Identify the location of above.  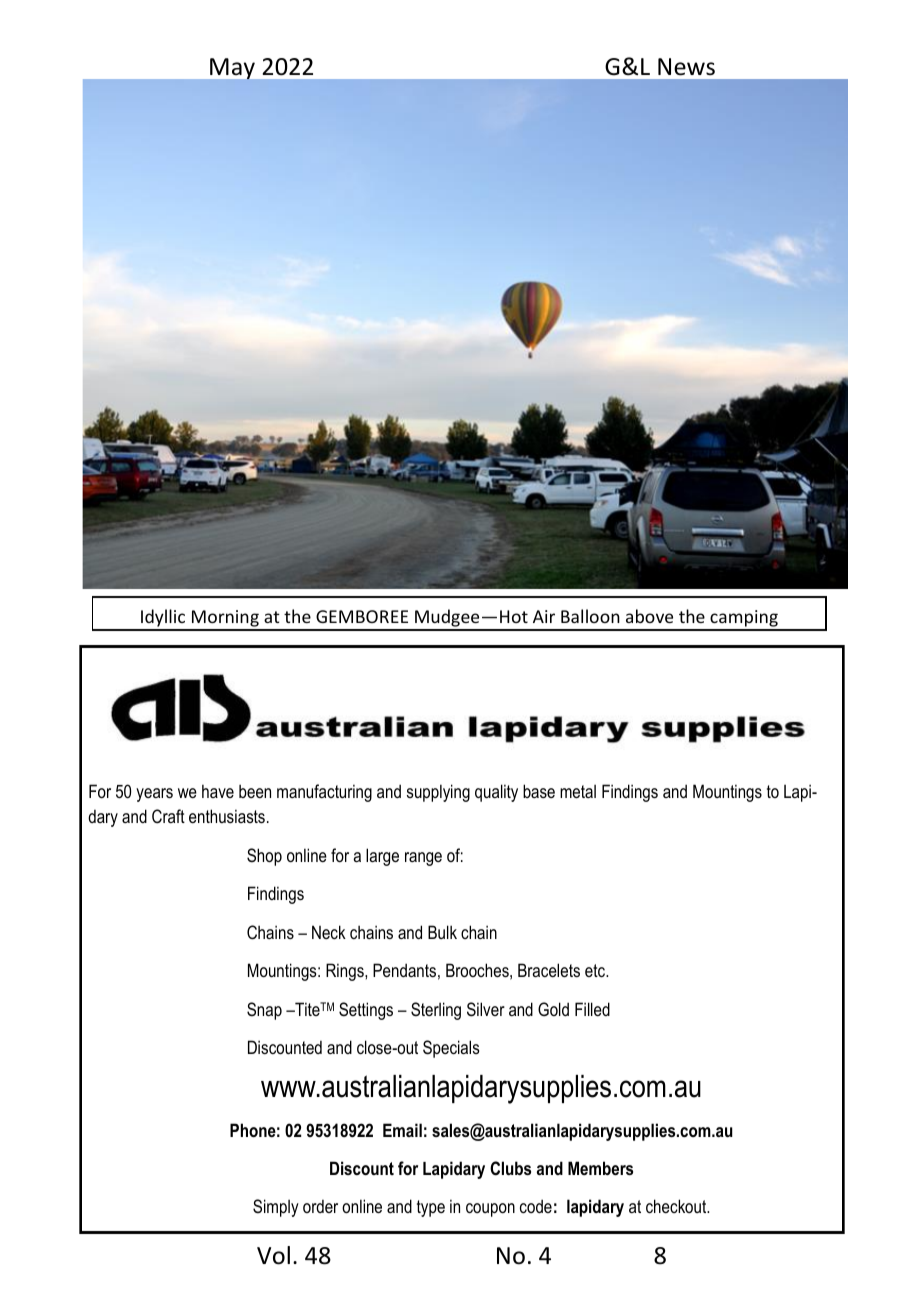
(649, 616).
